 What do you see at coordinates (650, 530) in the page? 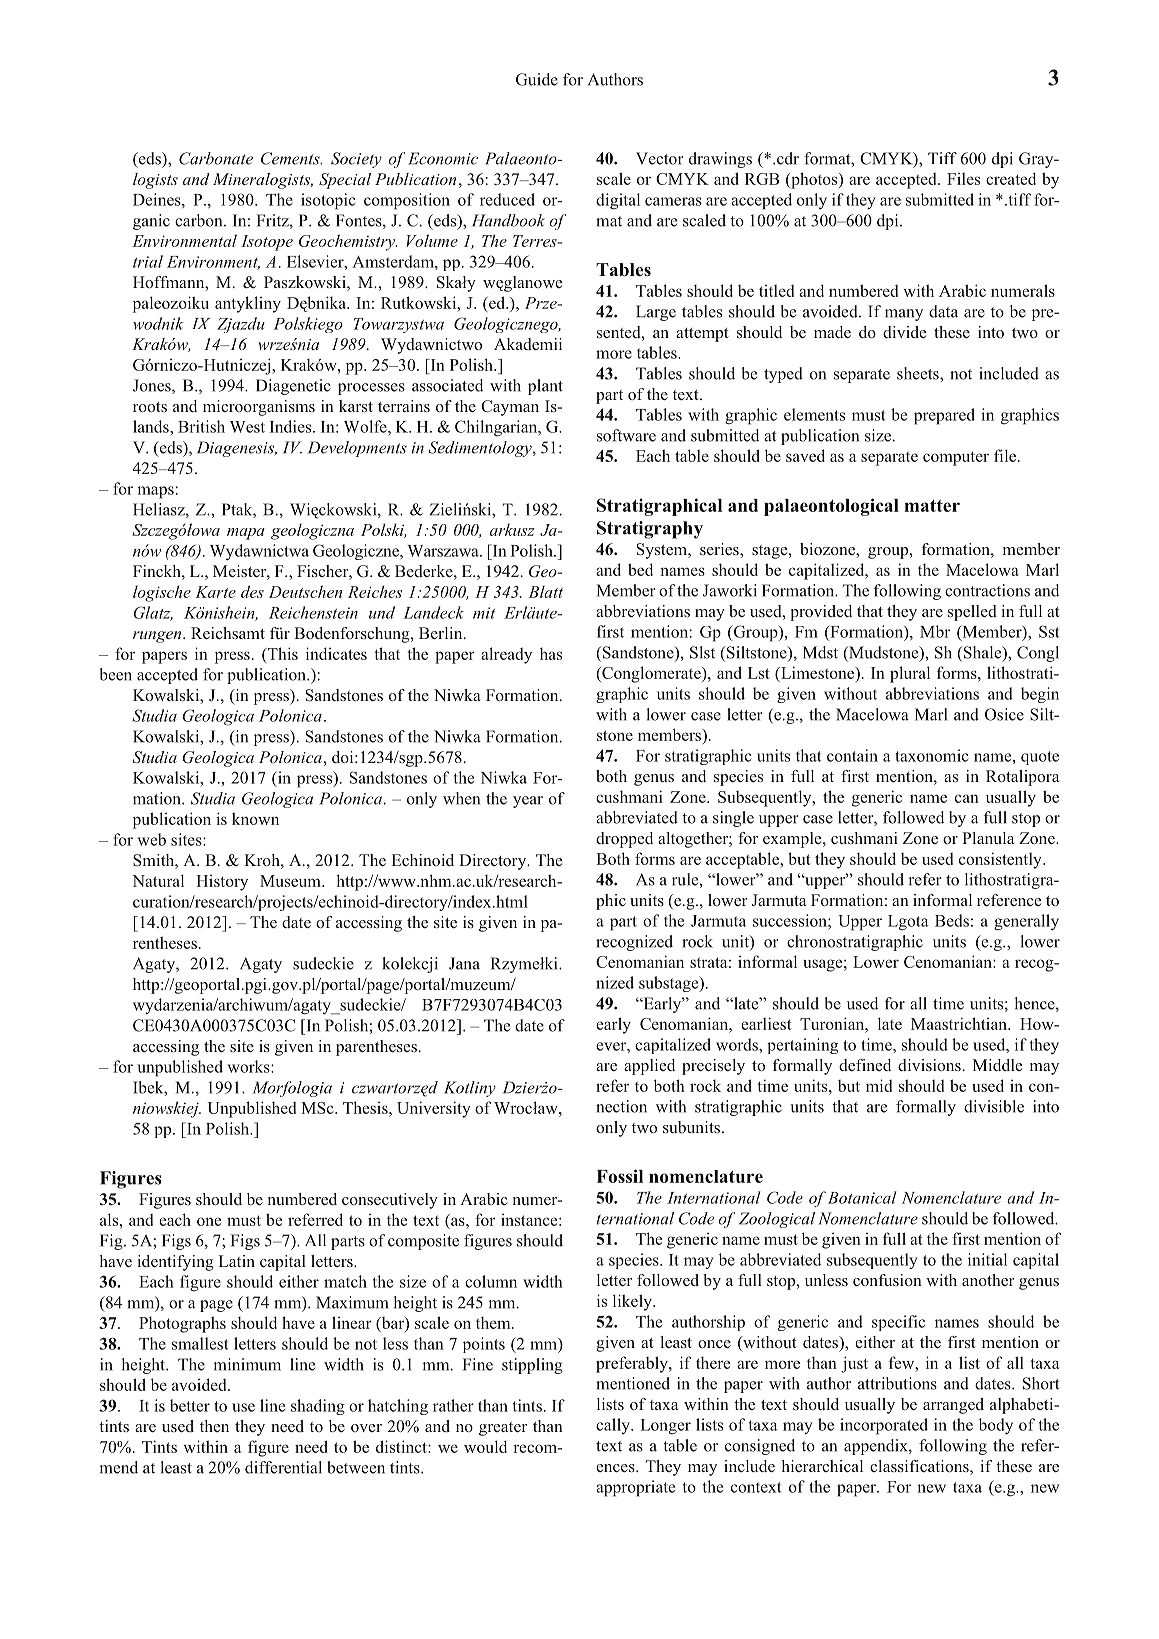
I see `Stratigraphy` at bounding box center [650, 530].
